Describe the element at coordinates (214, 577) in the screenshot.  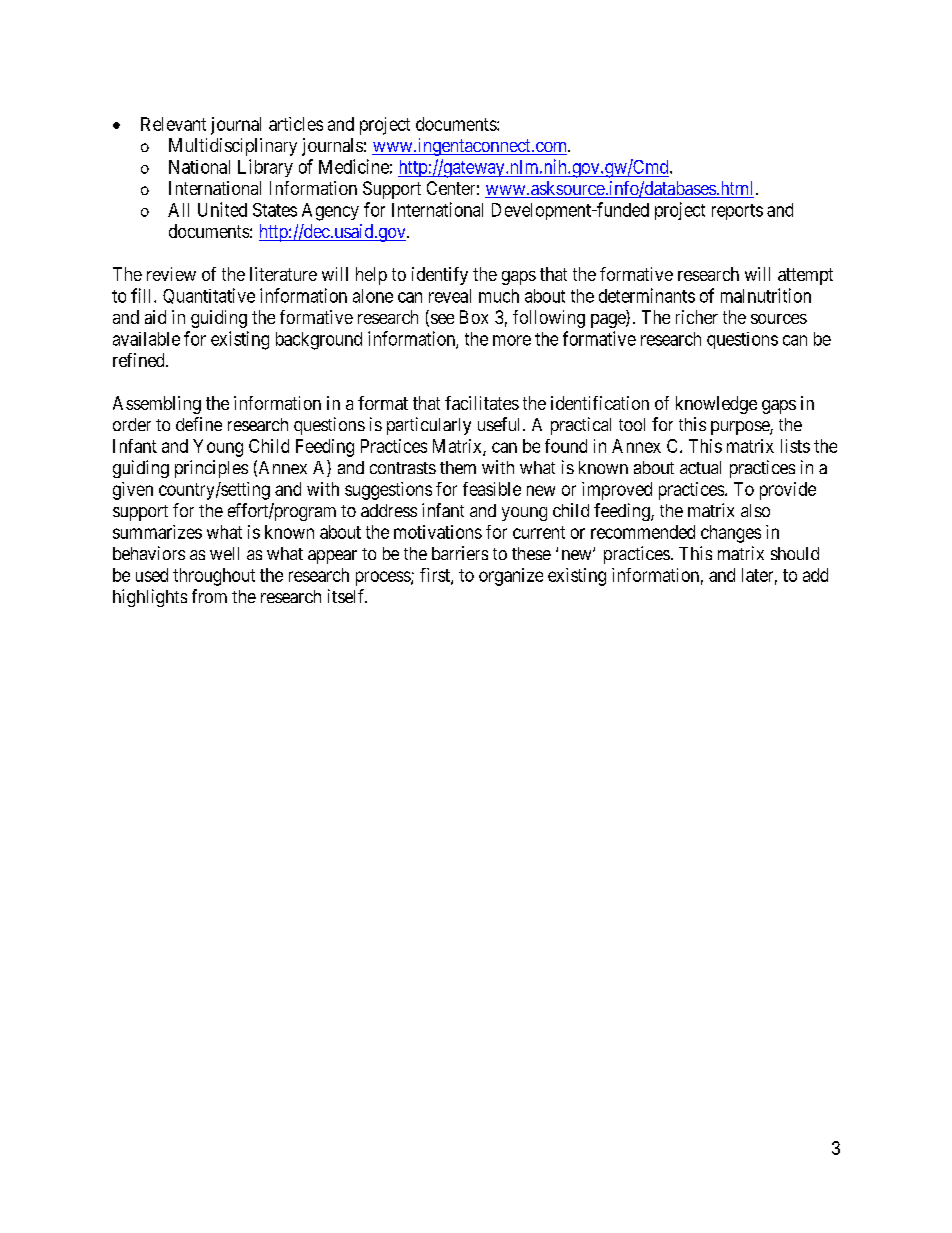
I see `throughout` at that location.
